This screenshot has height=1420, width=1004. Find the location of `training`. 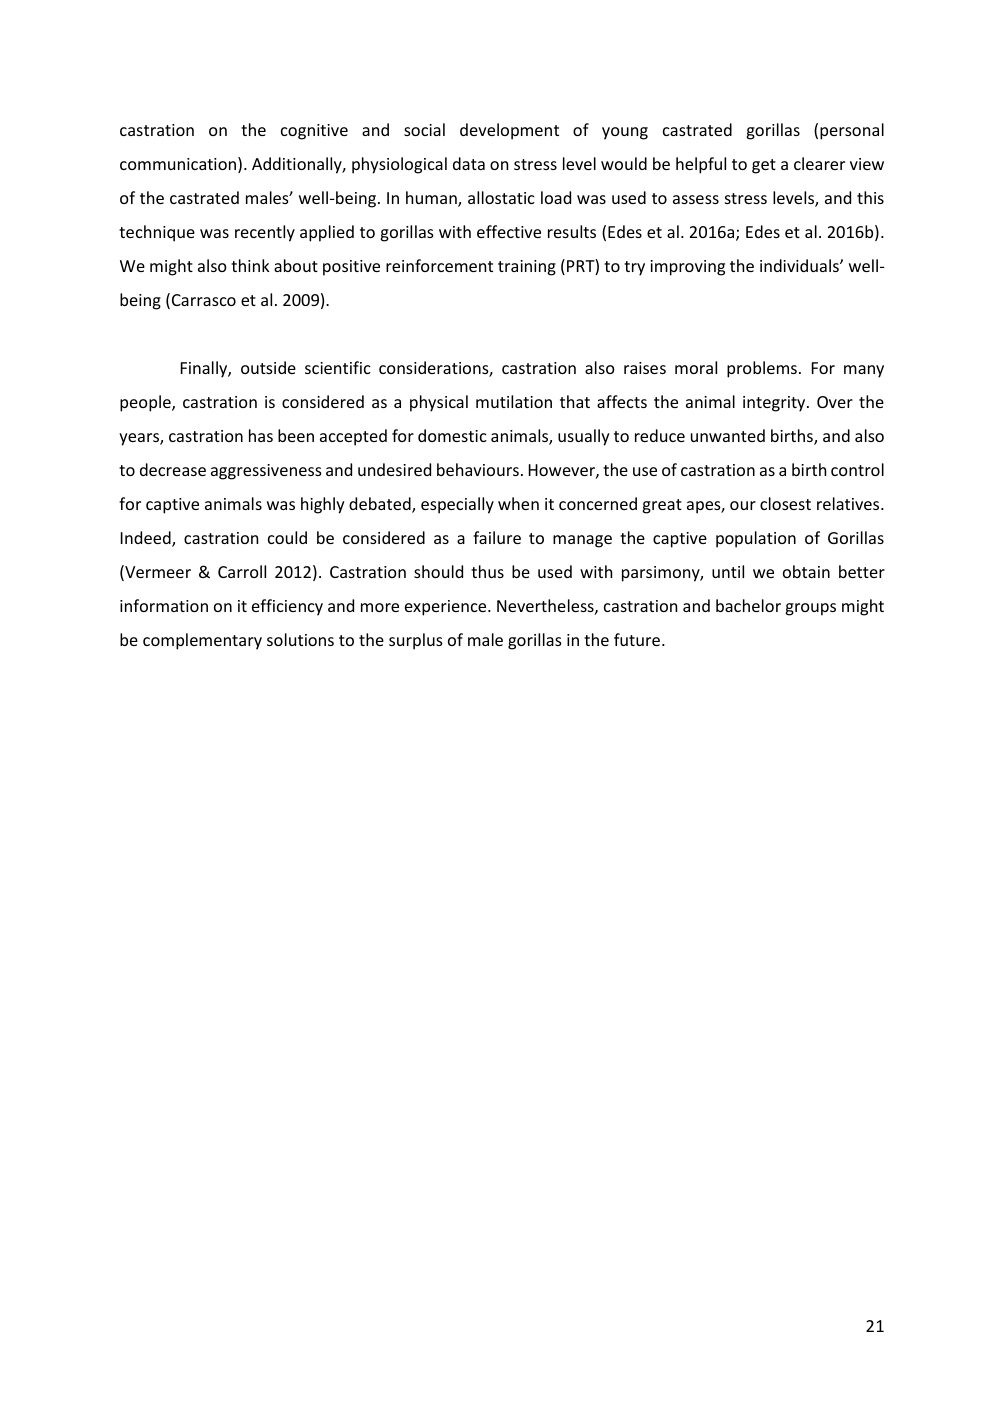

training is located at coordinates (527, 268).
